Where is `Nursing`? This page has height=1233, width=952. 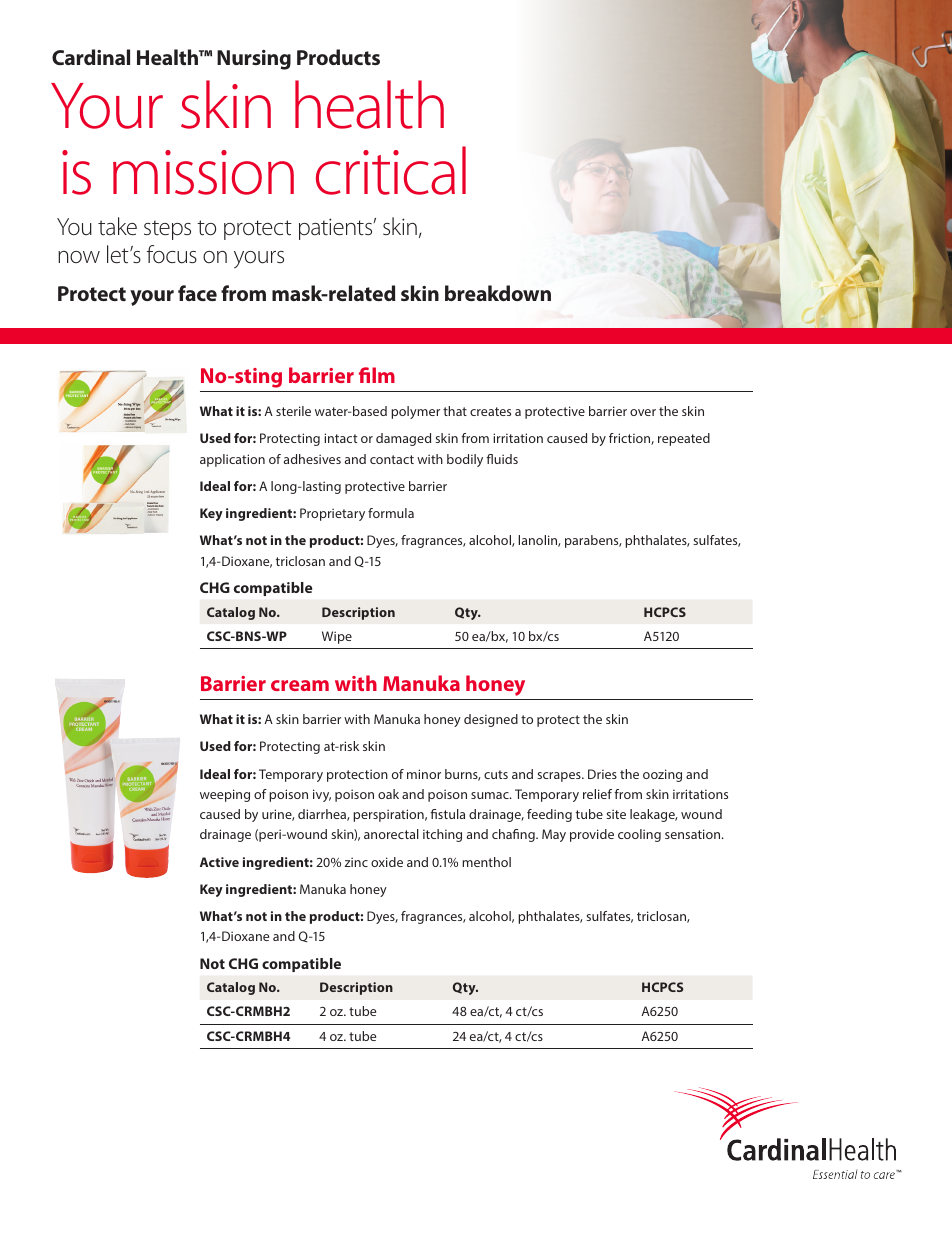
Nursing is located at coordinates (254, 60).
